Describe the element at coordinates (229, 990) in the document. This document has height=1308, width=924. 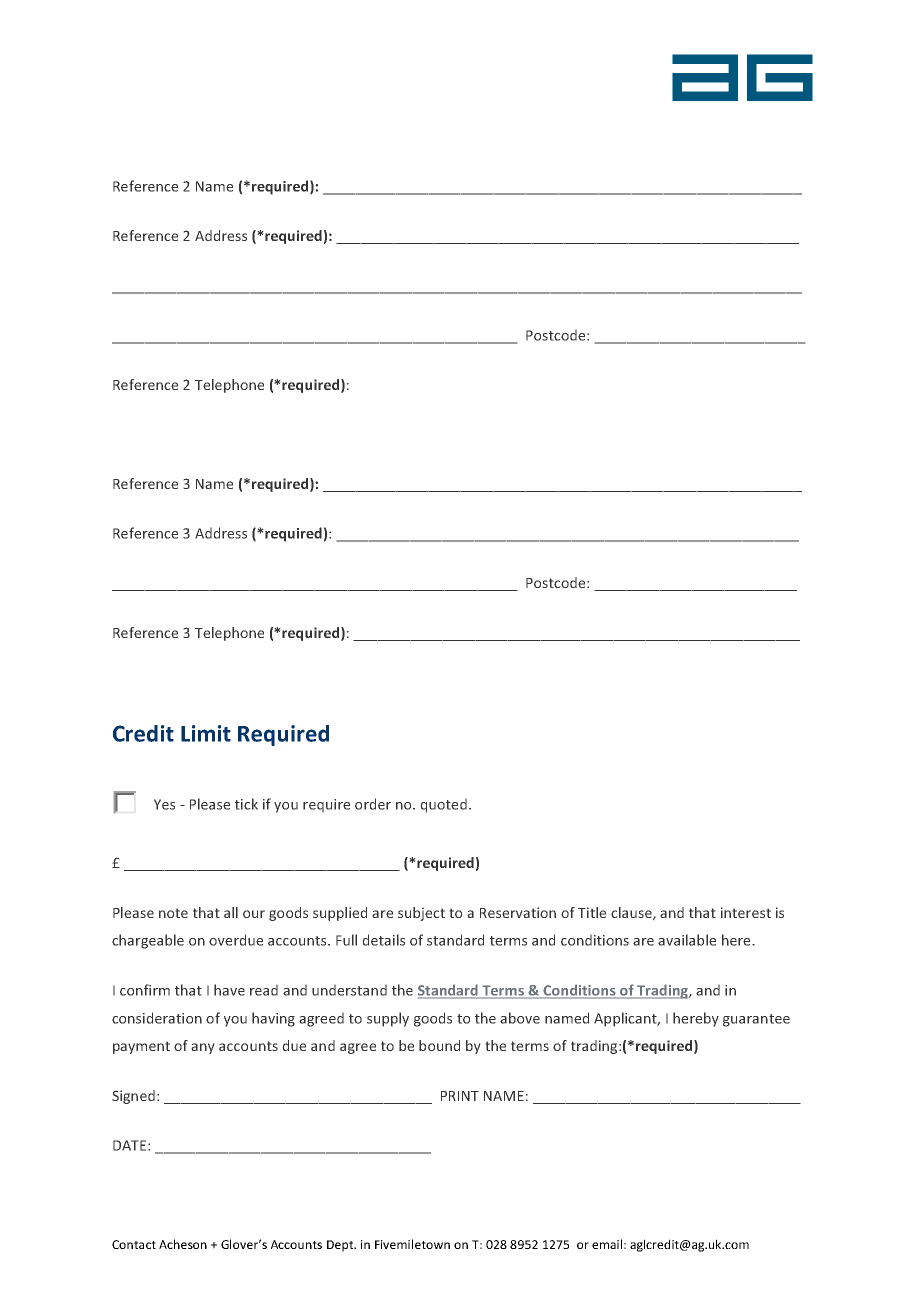
I see `have` at that location.
